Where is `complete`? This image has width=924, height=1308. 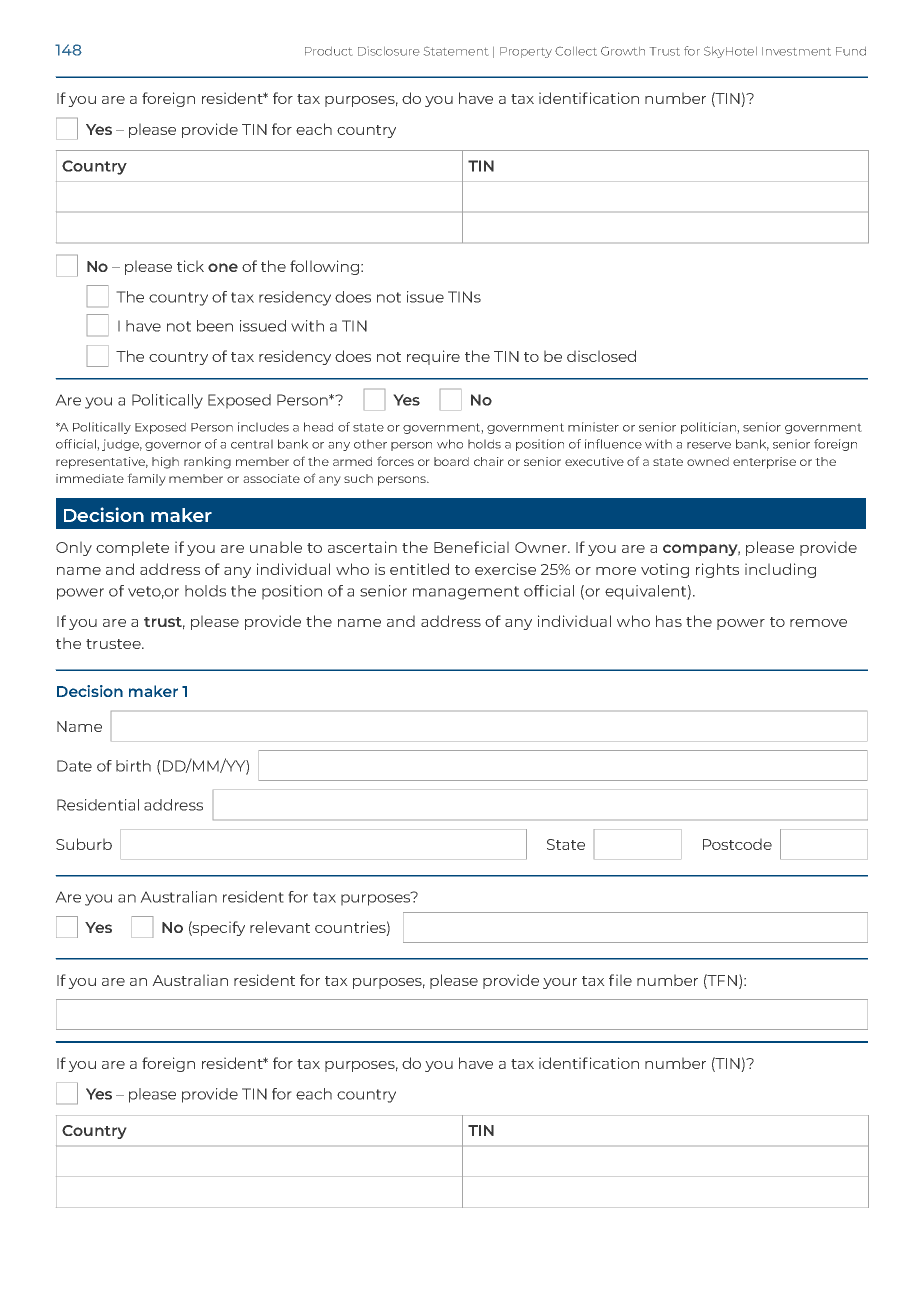
complete is located at coordinates (132, 548).
